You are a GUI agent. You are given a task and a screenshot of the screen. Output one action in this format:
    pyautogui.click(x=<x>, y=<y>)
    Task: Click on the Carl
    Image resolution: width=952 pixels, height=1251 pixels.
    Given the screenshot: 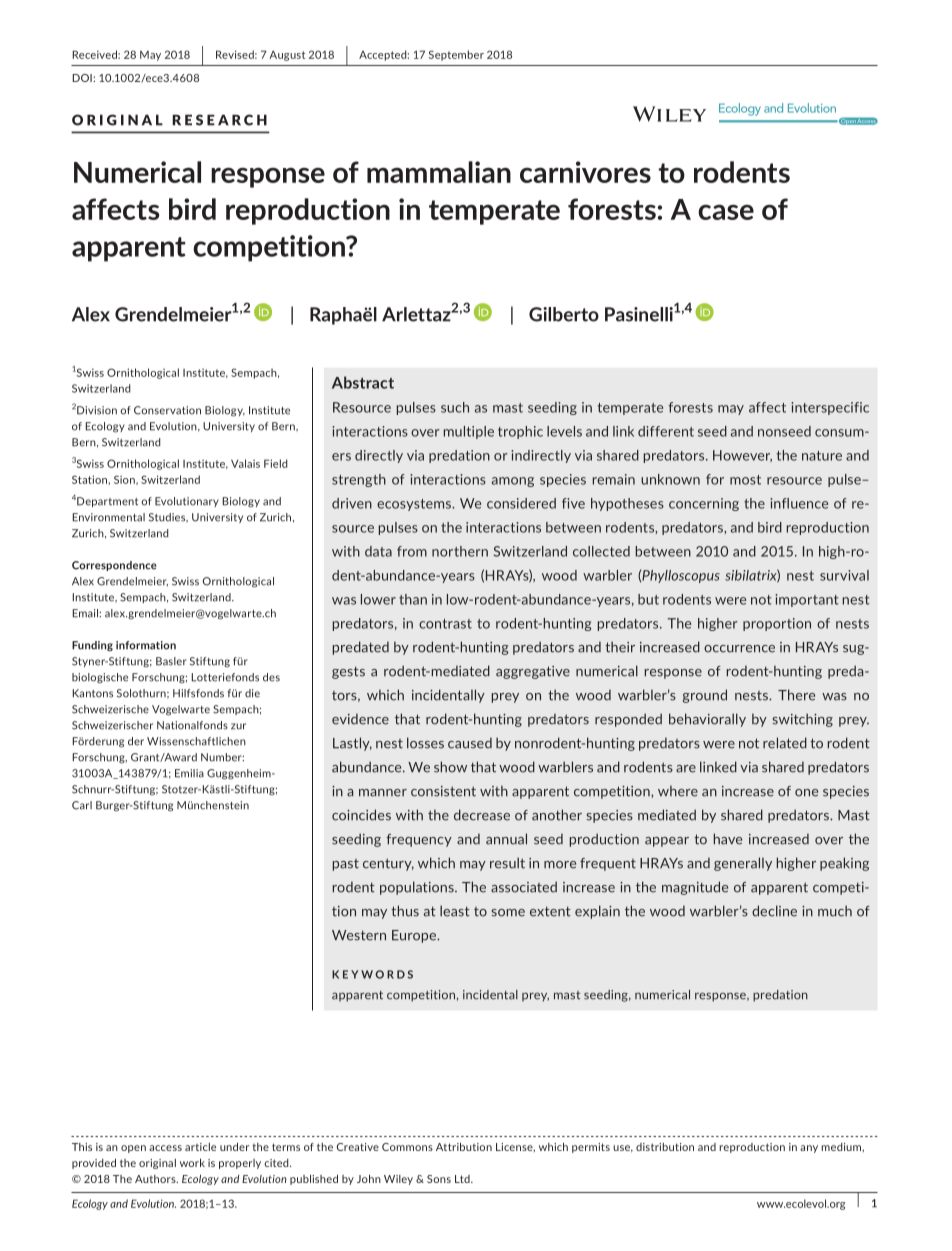 What is the action you would take?
    pyautogui.click(x=82, y=805)
